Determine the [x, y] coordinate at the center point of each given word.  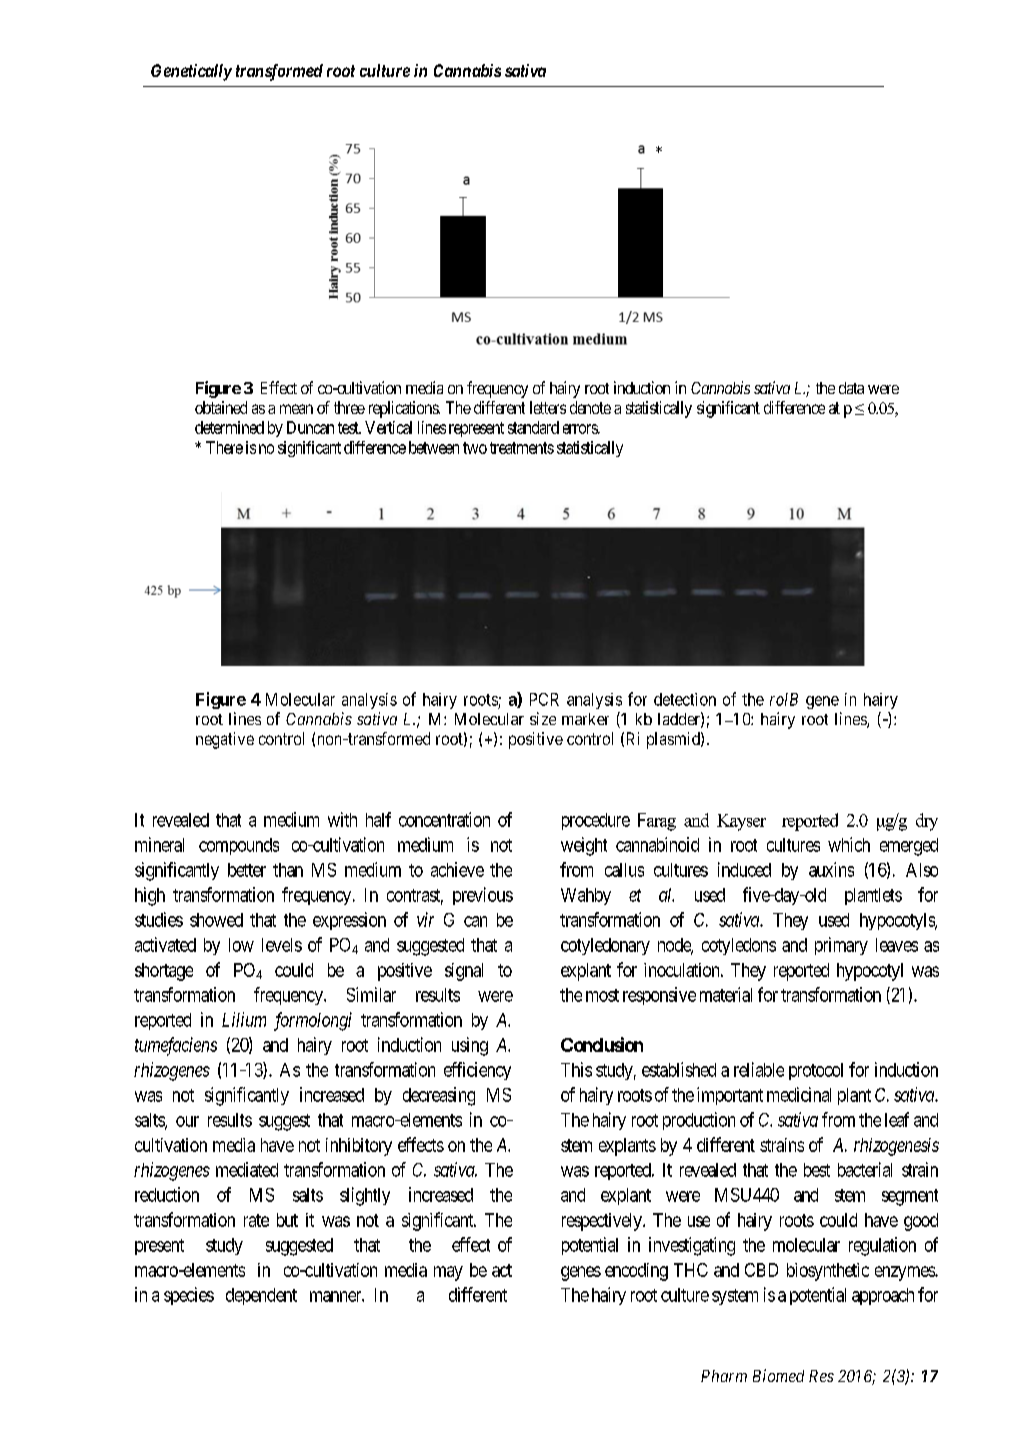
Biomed [778, 1375]
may [448, 1273]
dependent [261, 1296]
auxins [831, 869]
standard [533, 427]
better [247, 870]
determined [229, 427]
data [851, 388]
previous [483, 896]
